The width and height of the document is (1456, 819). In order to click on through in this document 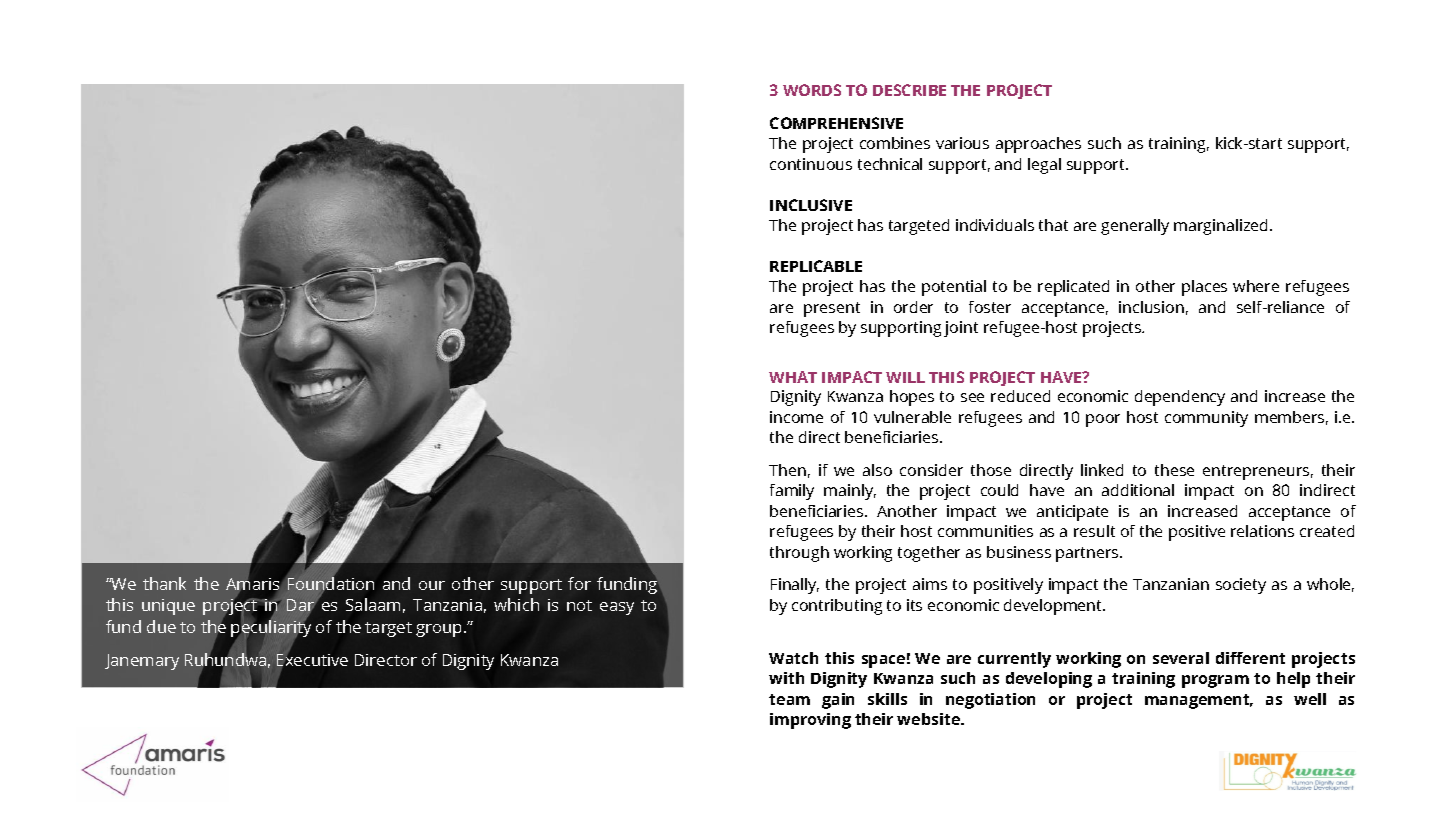, I will do `click(799, 554)`.
